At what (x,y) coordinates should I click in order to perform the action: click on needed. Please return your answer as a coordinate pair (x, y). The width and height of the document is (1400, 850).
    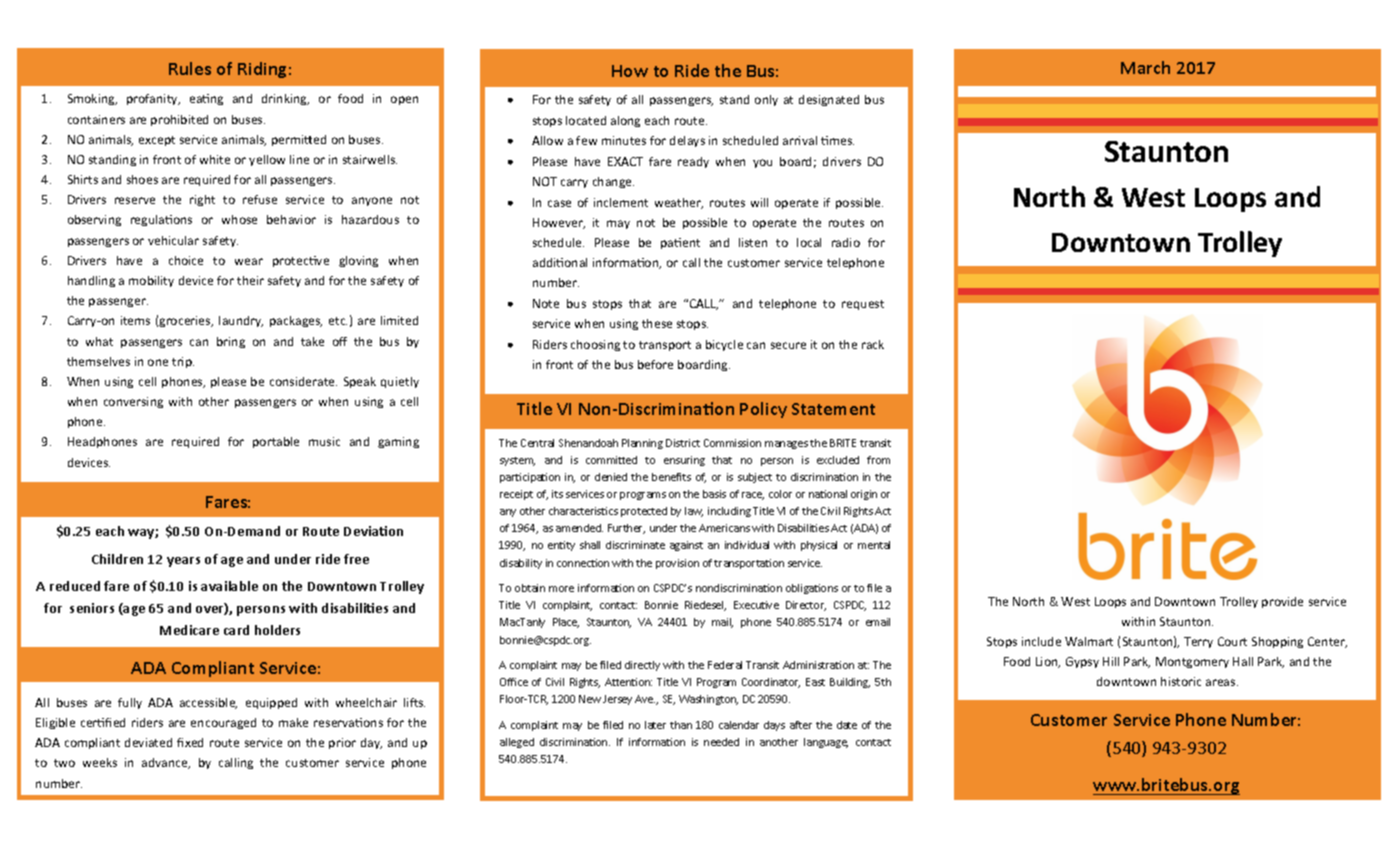
    Looking at the image, I should click on (721, 742).
